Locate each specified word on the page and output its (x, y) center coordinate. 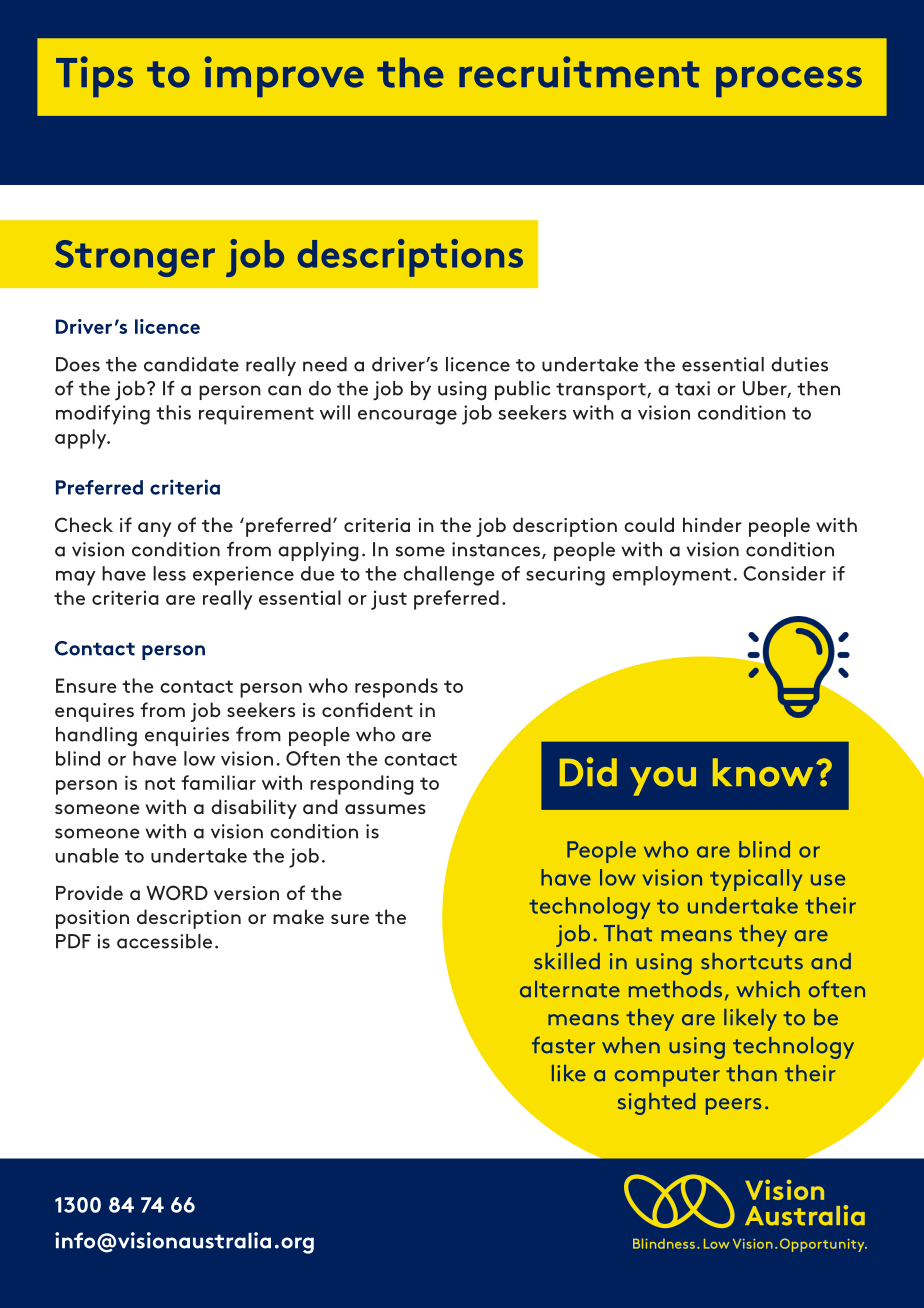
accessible (164, 941)
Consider (784, 573)
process (789, 81)
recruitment (579, 72)
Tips (94, 76)
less (169, 573)
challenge (449, 576)
